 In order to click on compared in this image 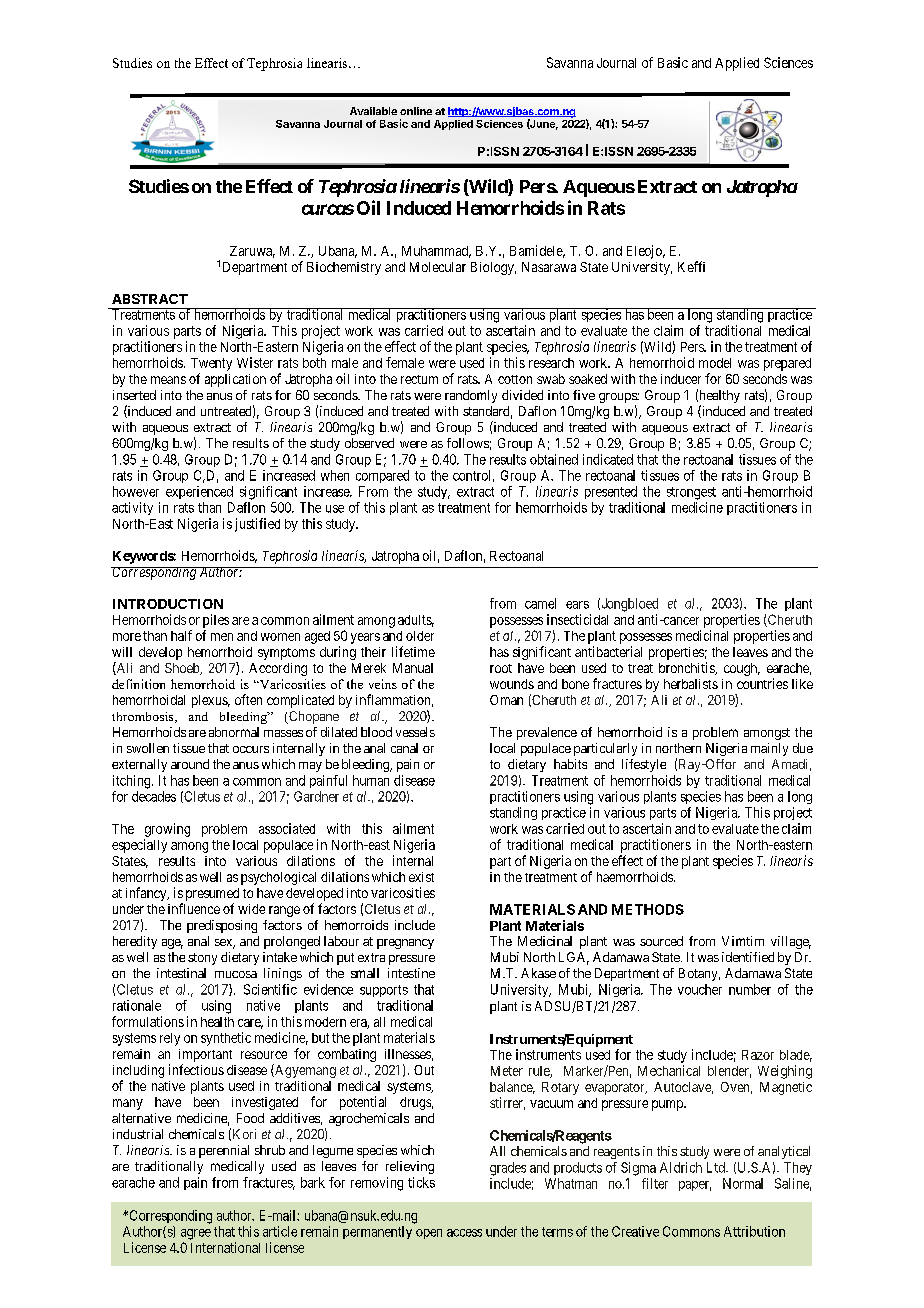, I will do `click(382, 476)`.
